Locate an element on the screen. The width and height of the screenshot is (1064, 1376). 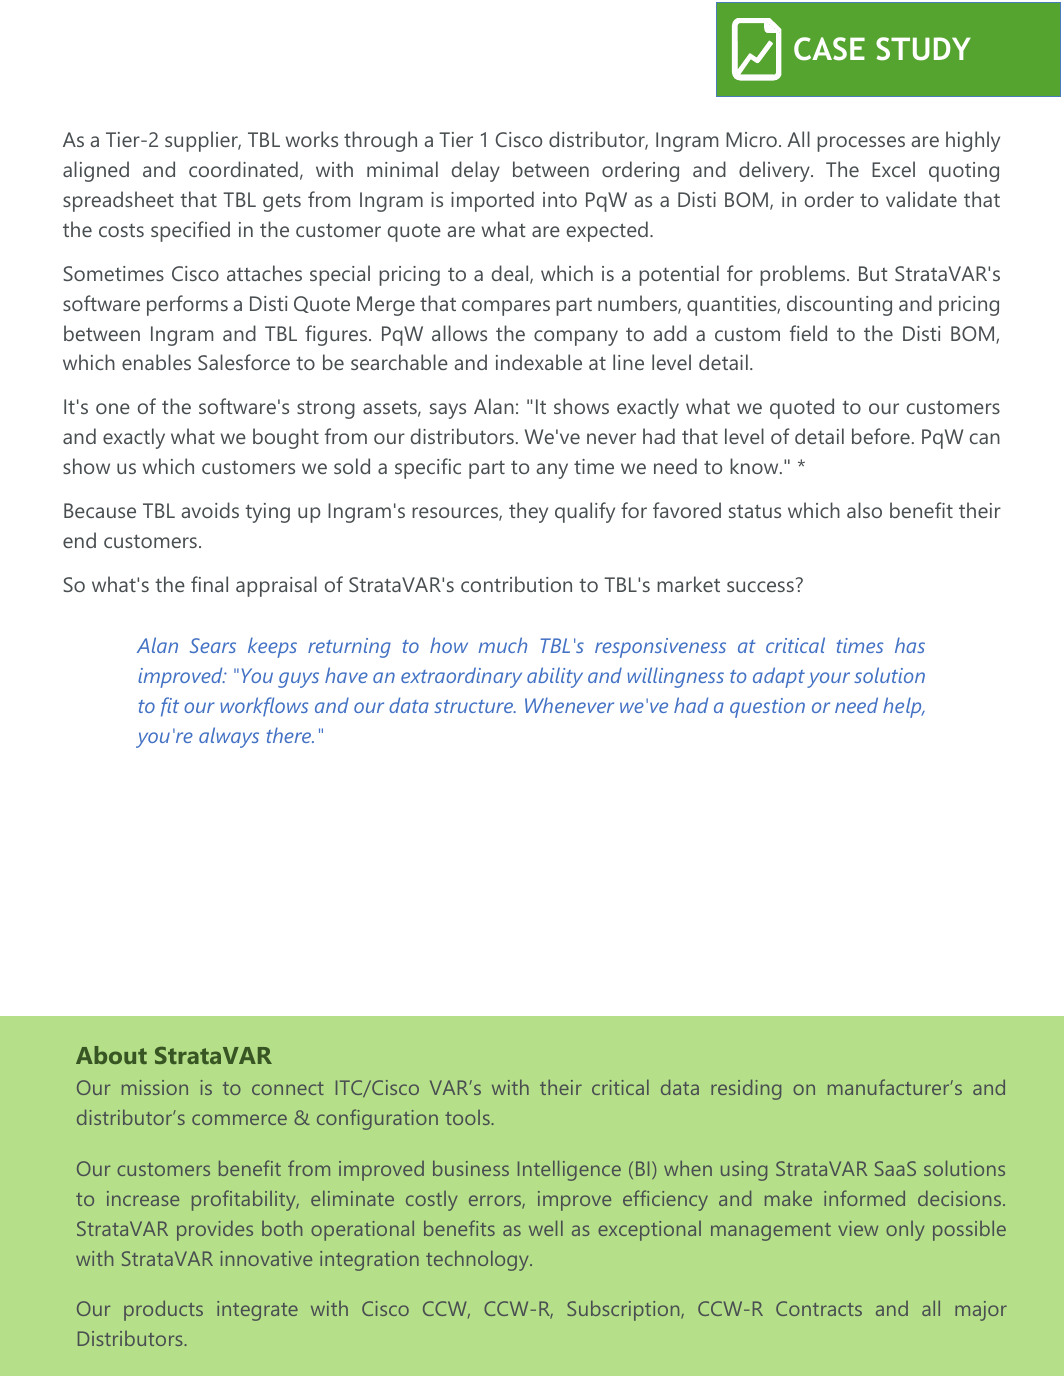
always is located at coordinates (229, 737).
